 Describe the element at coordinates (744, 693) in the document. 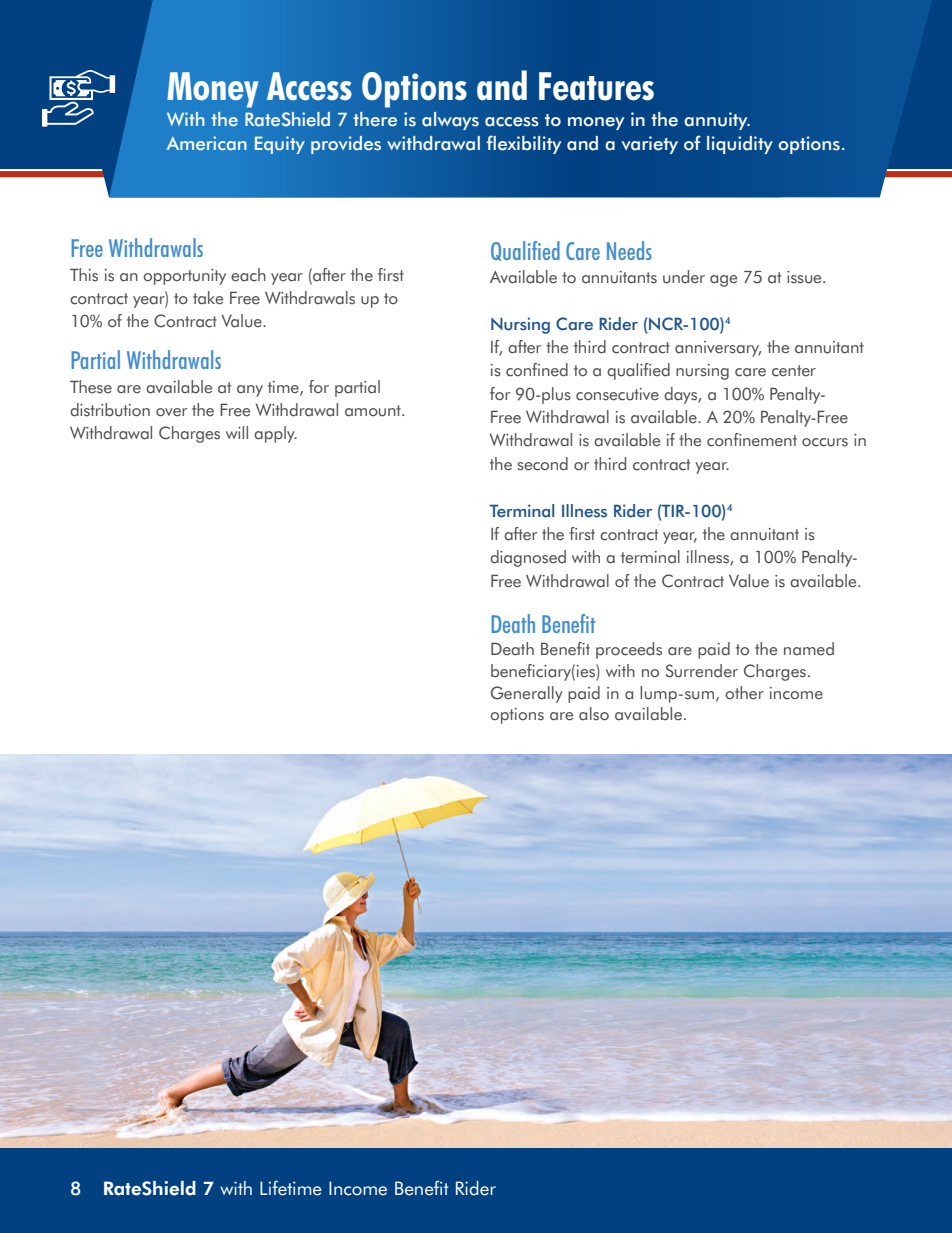

I see `other` at that location.
